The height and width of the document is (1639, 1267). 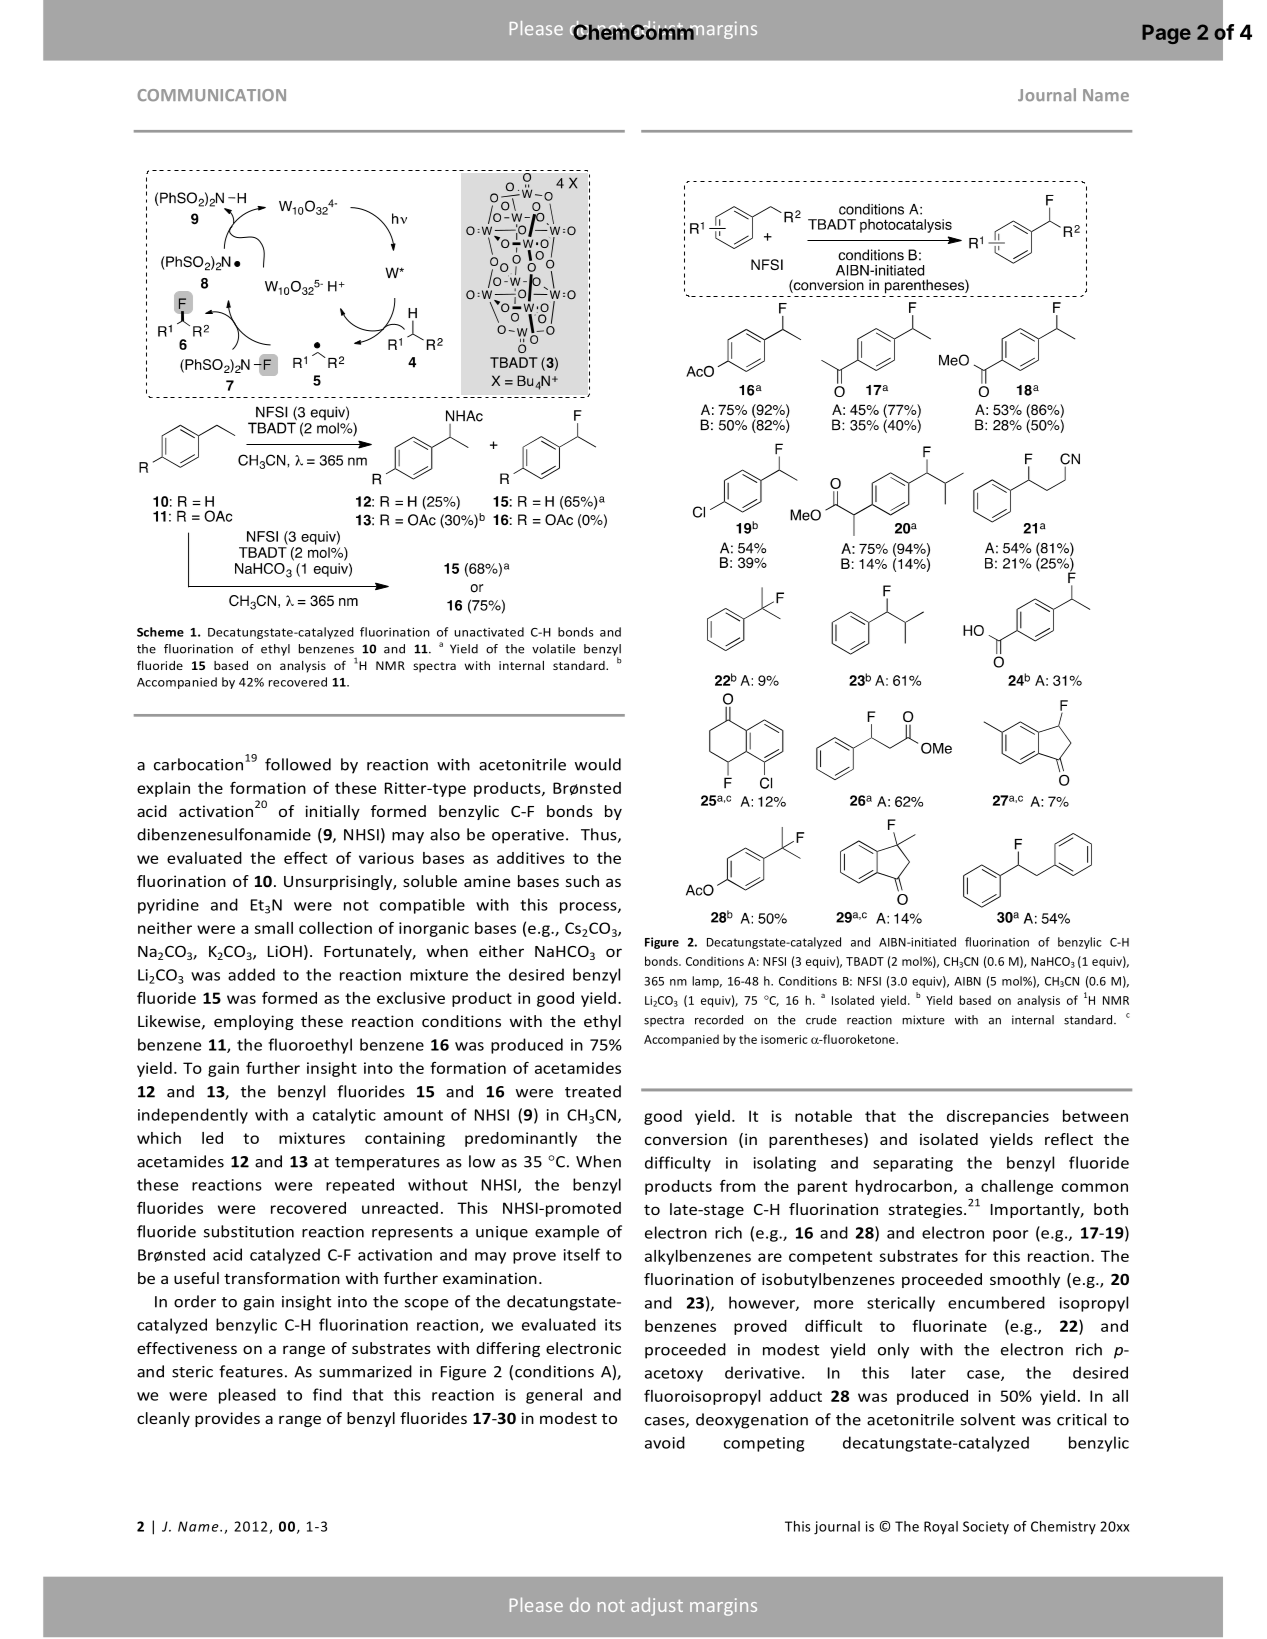 I want to click on Chemistry, so click(x=1063, y=1528).
